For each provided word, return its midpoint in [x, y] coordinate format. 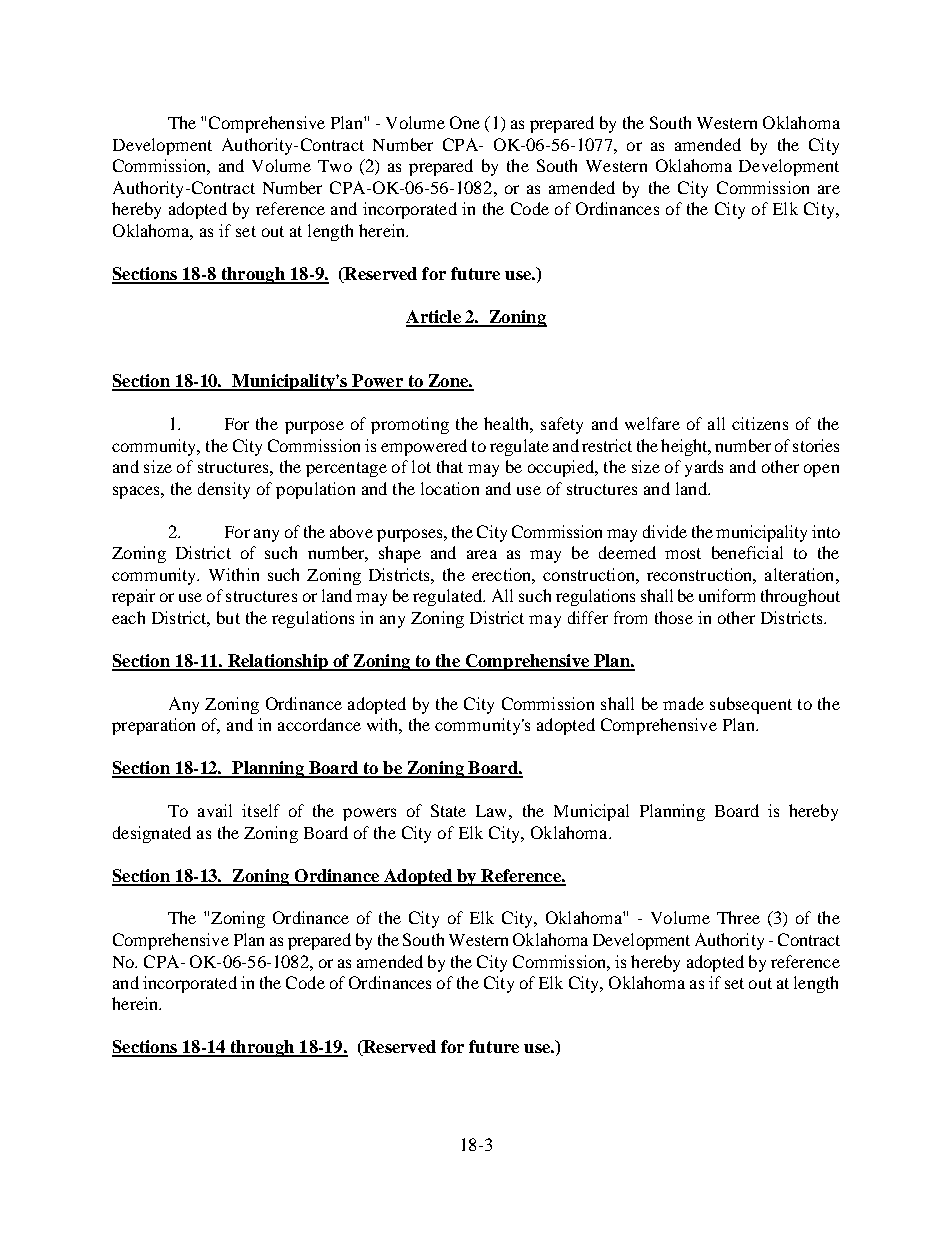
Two [335, 166]
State [448, 810]
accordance [319, 724]
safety [562, 425]
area [482, 554]
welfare [652, 423]
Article [434, 318]
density [224, 490]
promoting [410, 425]
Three [738, 917]
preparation [153, 726]
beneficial [747, 552]
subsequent [751, 705]
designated [152, 834]
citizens [760, 423]
